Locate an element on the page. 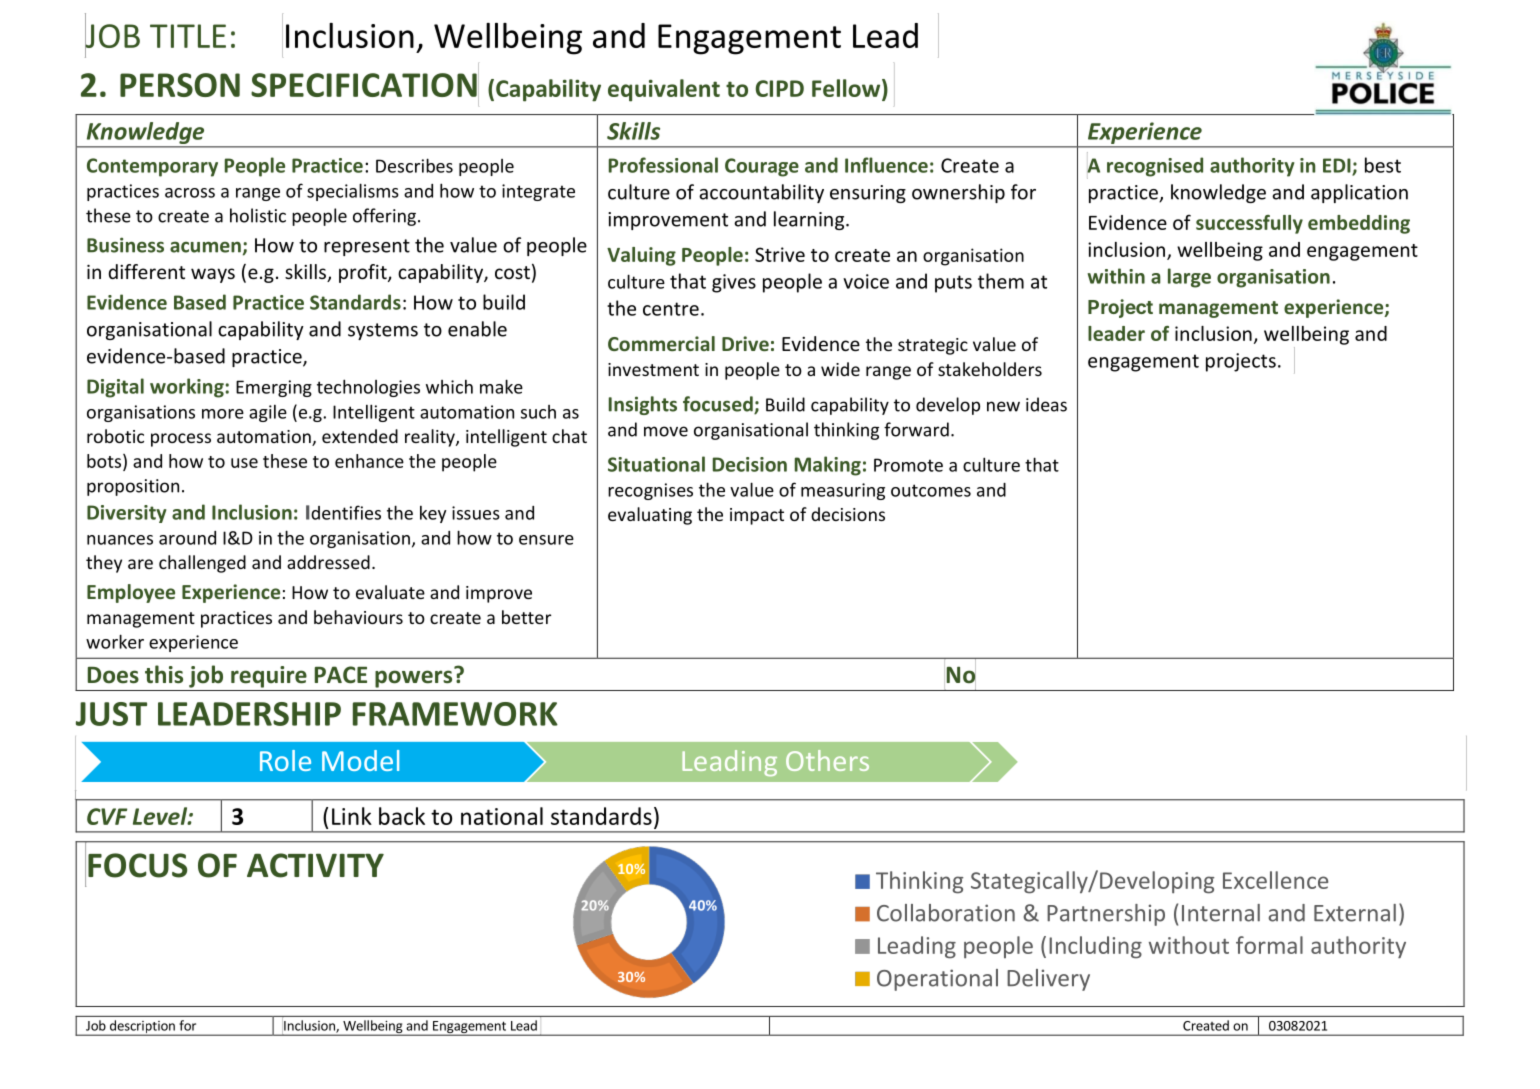 The width and height of the page is (1540, 1089). PERSON is located at coordinates (180, 85).
